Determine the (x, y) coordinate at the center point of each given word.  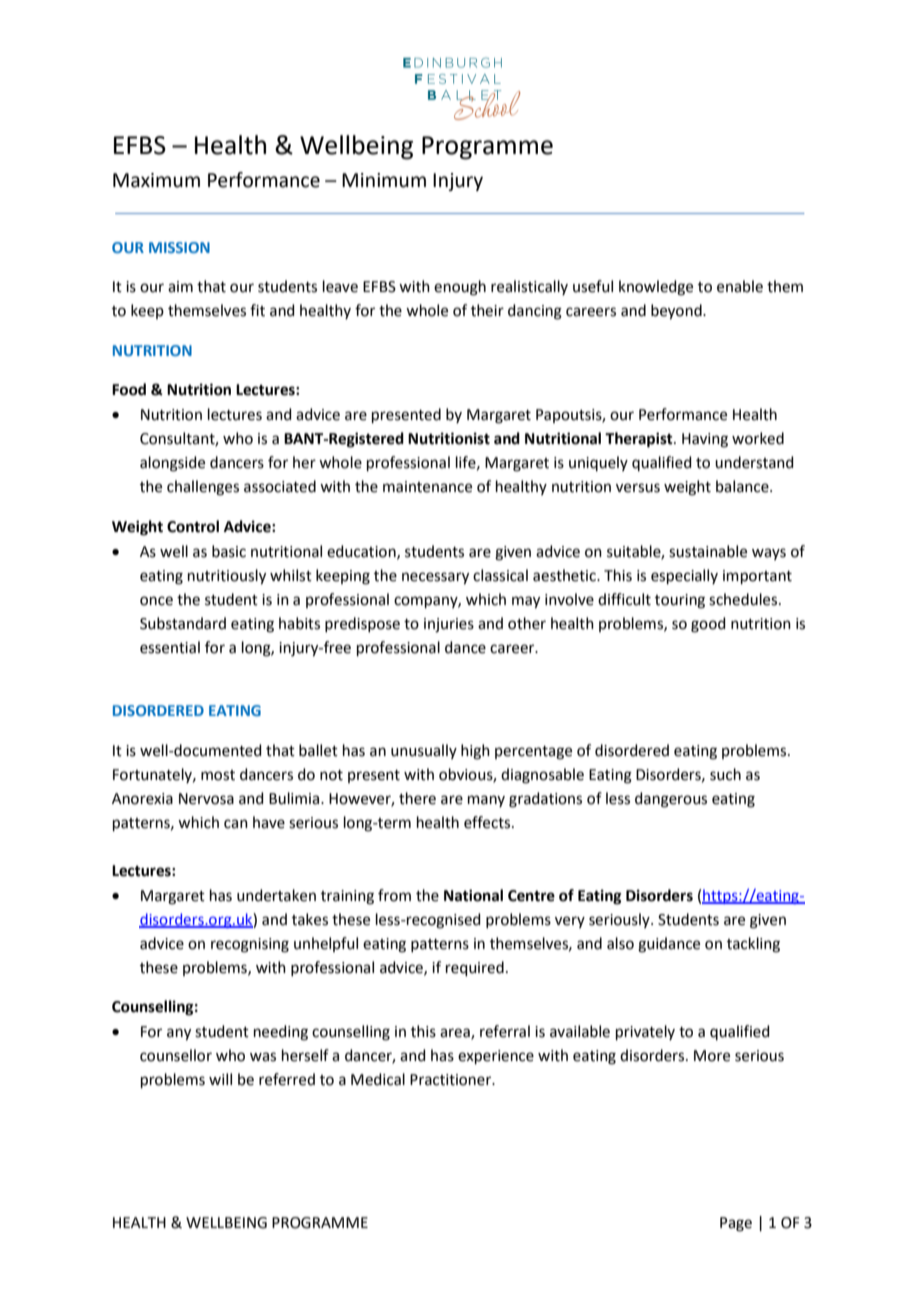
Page (736, 1224)
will (220, 1079)
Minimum (384, 180)
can (236, 824)
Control (193, 526)
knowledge (656, 288)
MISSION (179, 247)
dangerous (671, 800)
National (473, 895)
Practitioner (452, 1080)
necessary (435, 578)
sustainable (708, 551)
